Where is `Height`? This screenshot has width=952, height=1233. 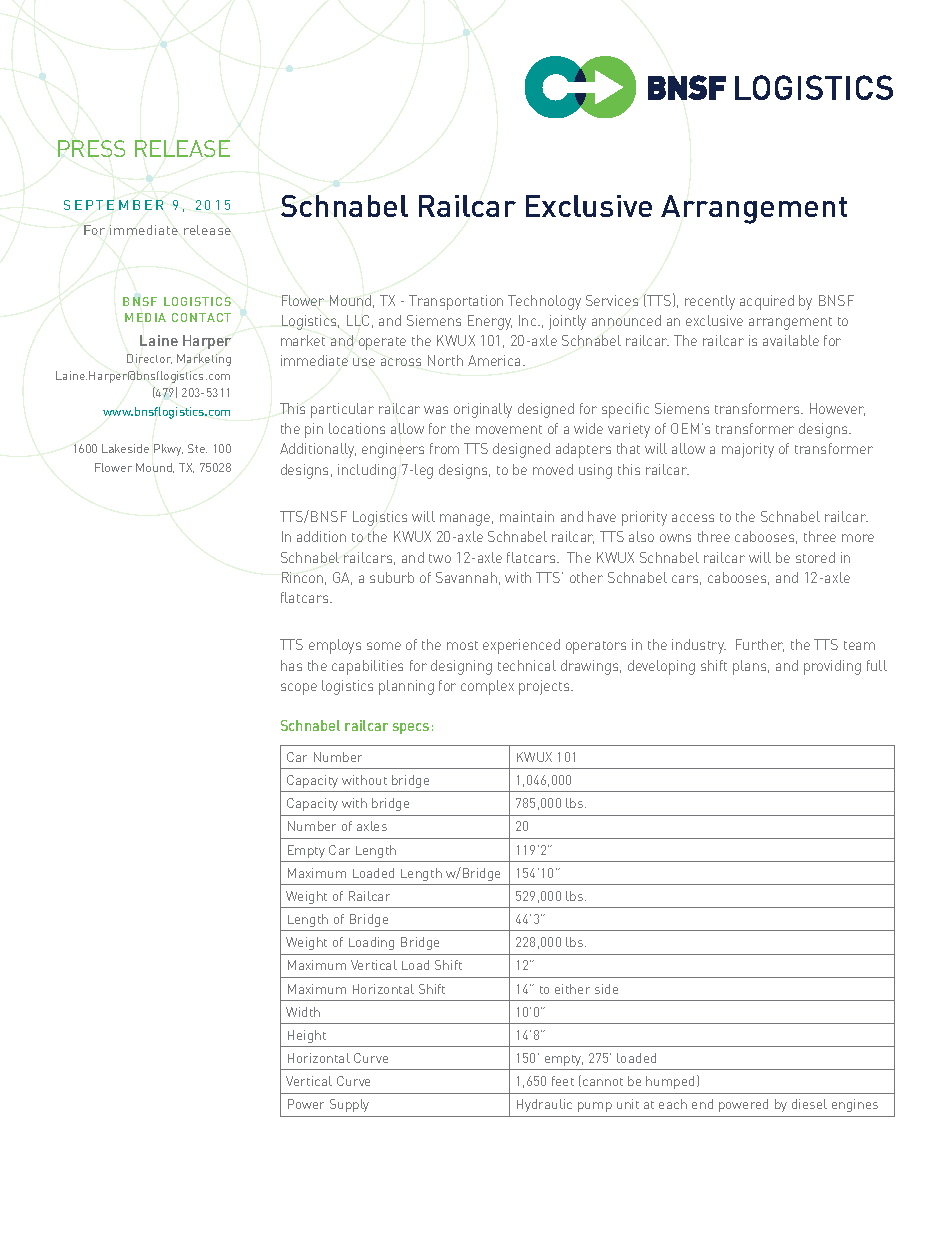 Height is located at coordinates (307, 1036).
